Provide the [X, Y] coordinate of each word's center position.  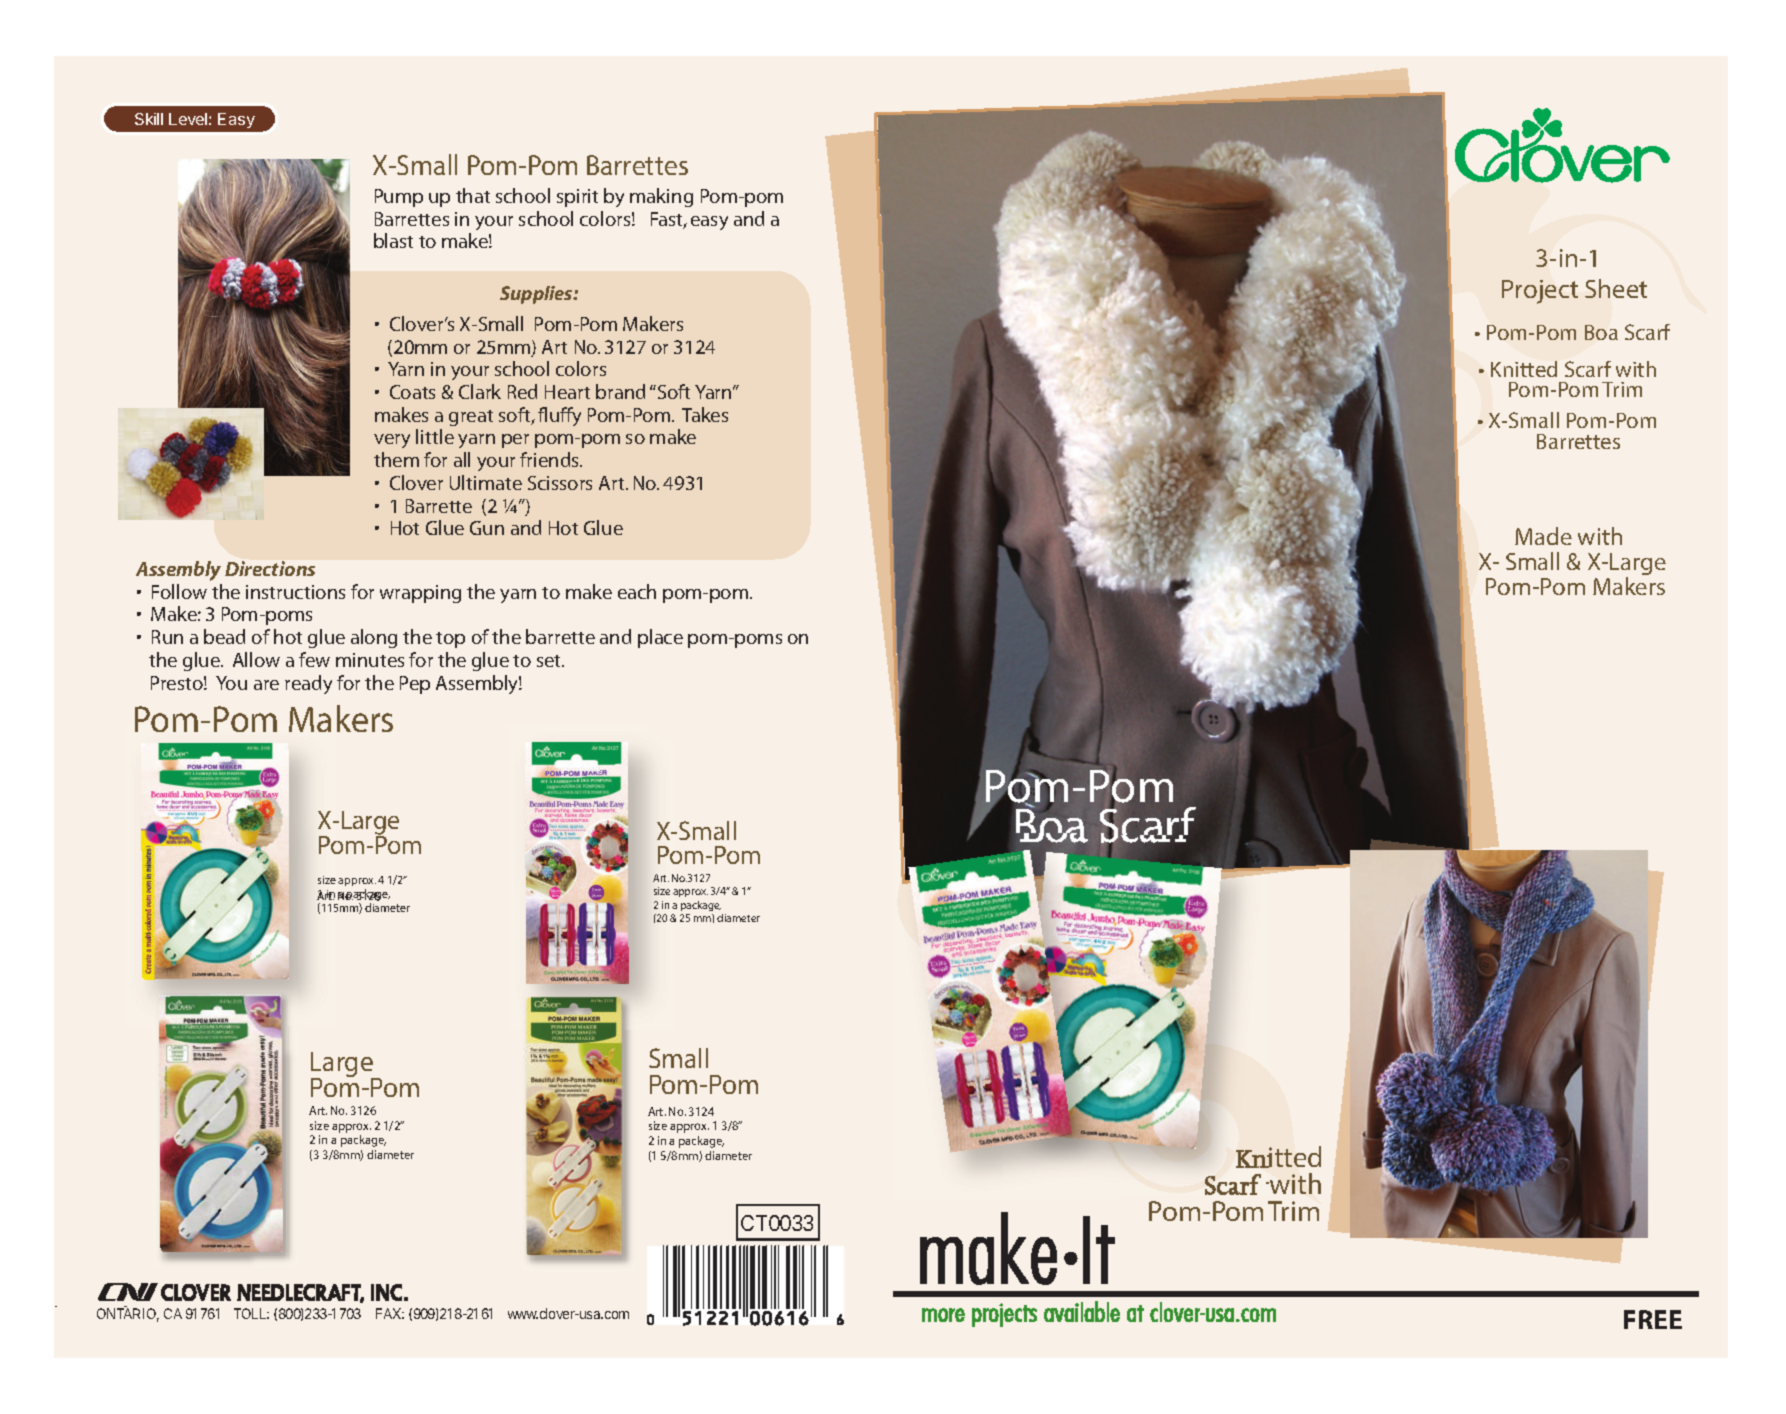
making [661, 197]
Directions [270, 568]
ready [308, 684]
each [637, 591]
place [660, 638]
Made [1543, 536]
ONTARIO [128, 1315]
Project [1540, 292]
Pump [399, 198]
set [550, 661]
